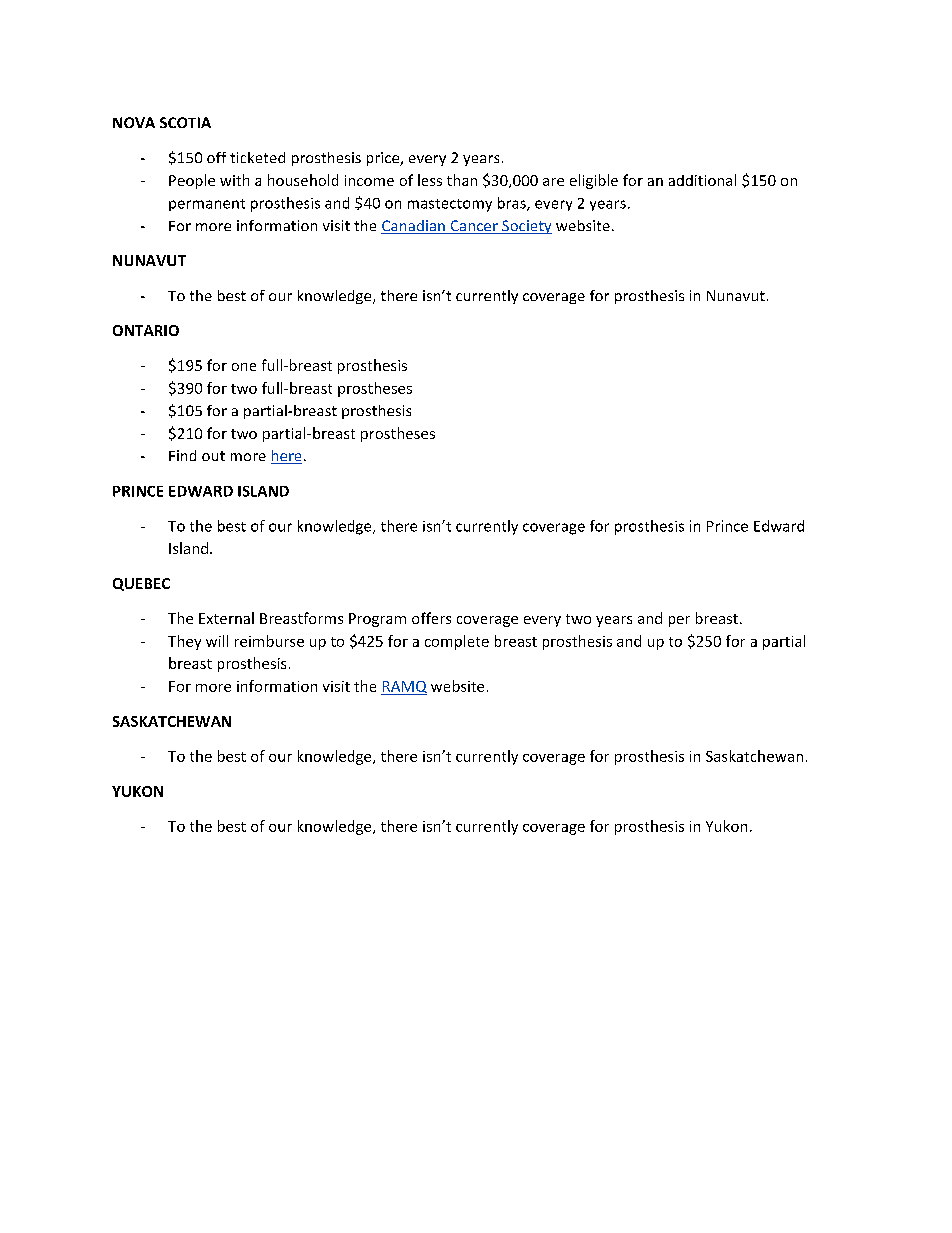 The height and width of the screenshot is (1233, 952). I want to click on SCOTIA, so click(185, 122).
